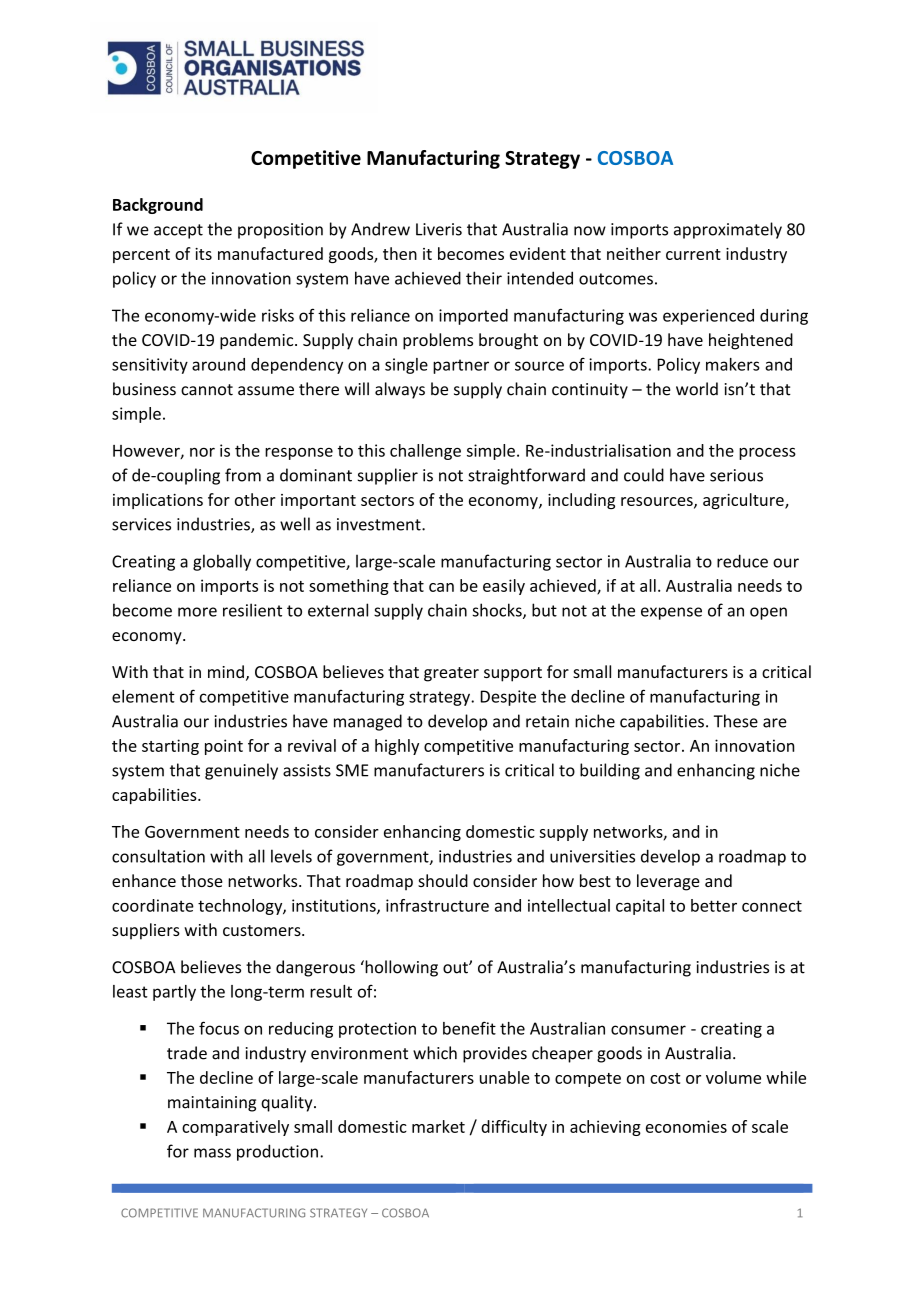  I want to click on reduce, so click(742, 561).
